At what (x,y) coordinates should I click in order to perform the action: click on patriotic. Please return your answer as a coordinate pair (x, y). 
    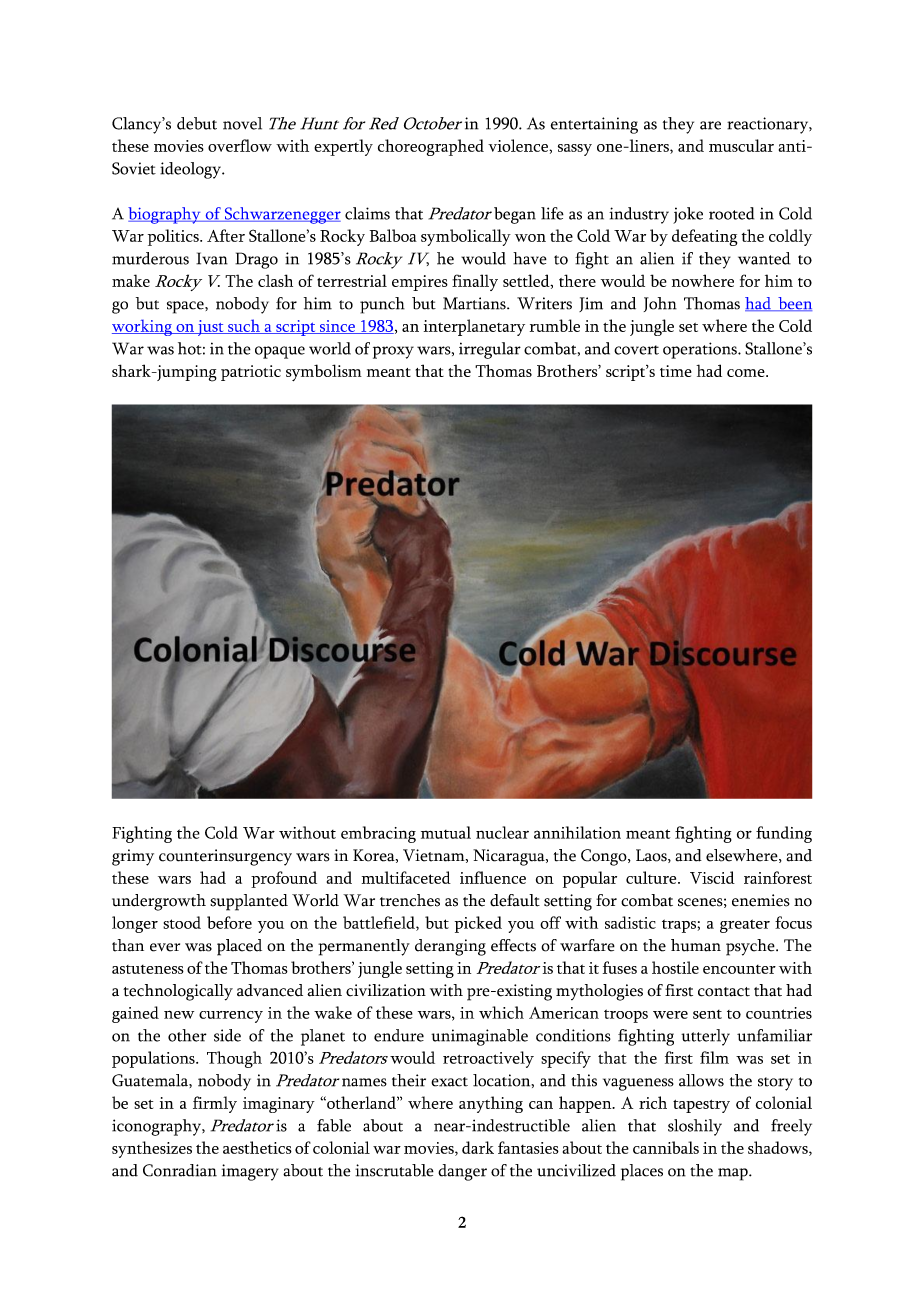
    Looking at the image, I should click on (251, 373).
